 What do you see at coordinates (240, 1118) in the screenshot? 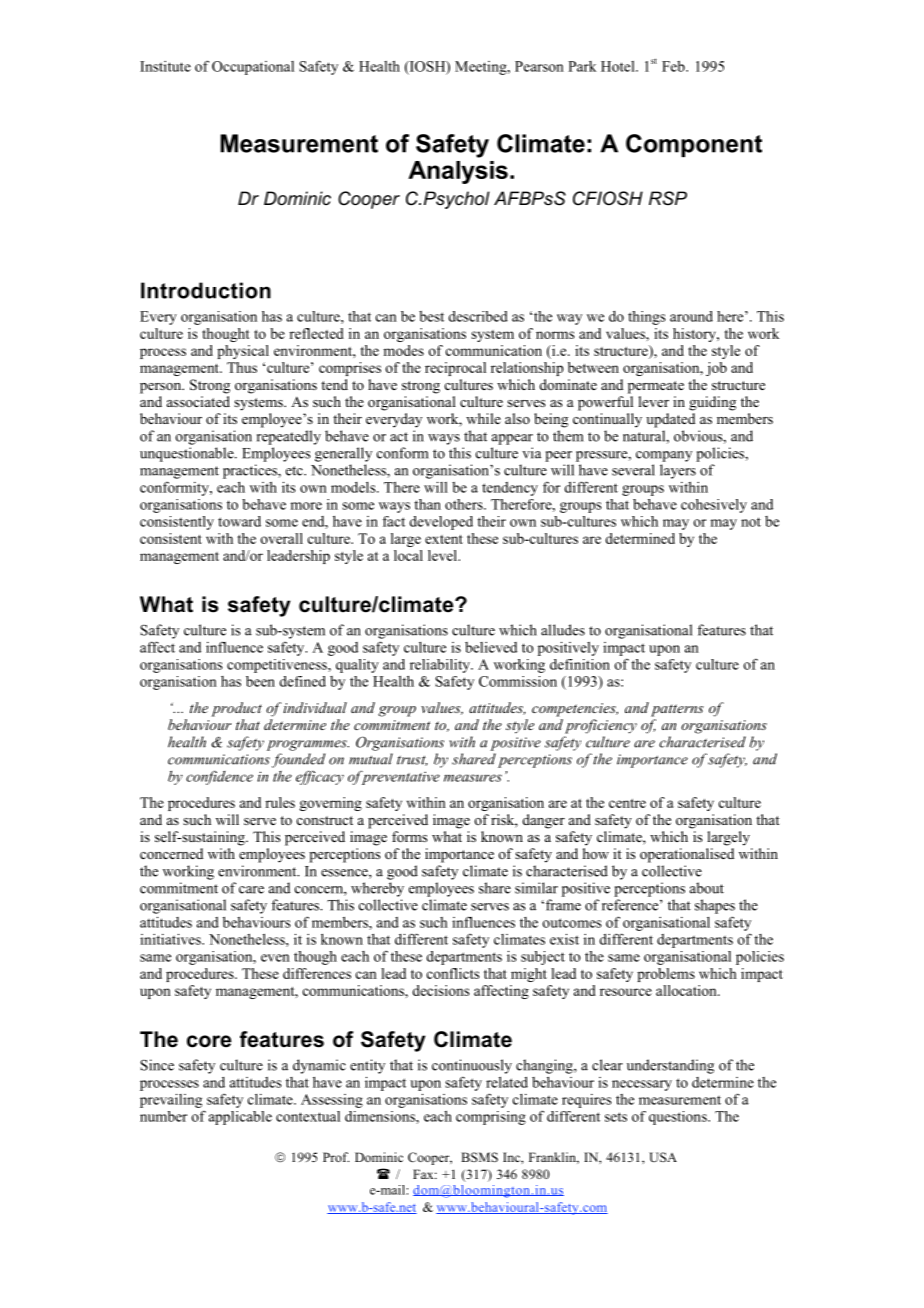
I see `applicable` at bounding box center [240, 1118].
